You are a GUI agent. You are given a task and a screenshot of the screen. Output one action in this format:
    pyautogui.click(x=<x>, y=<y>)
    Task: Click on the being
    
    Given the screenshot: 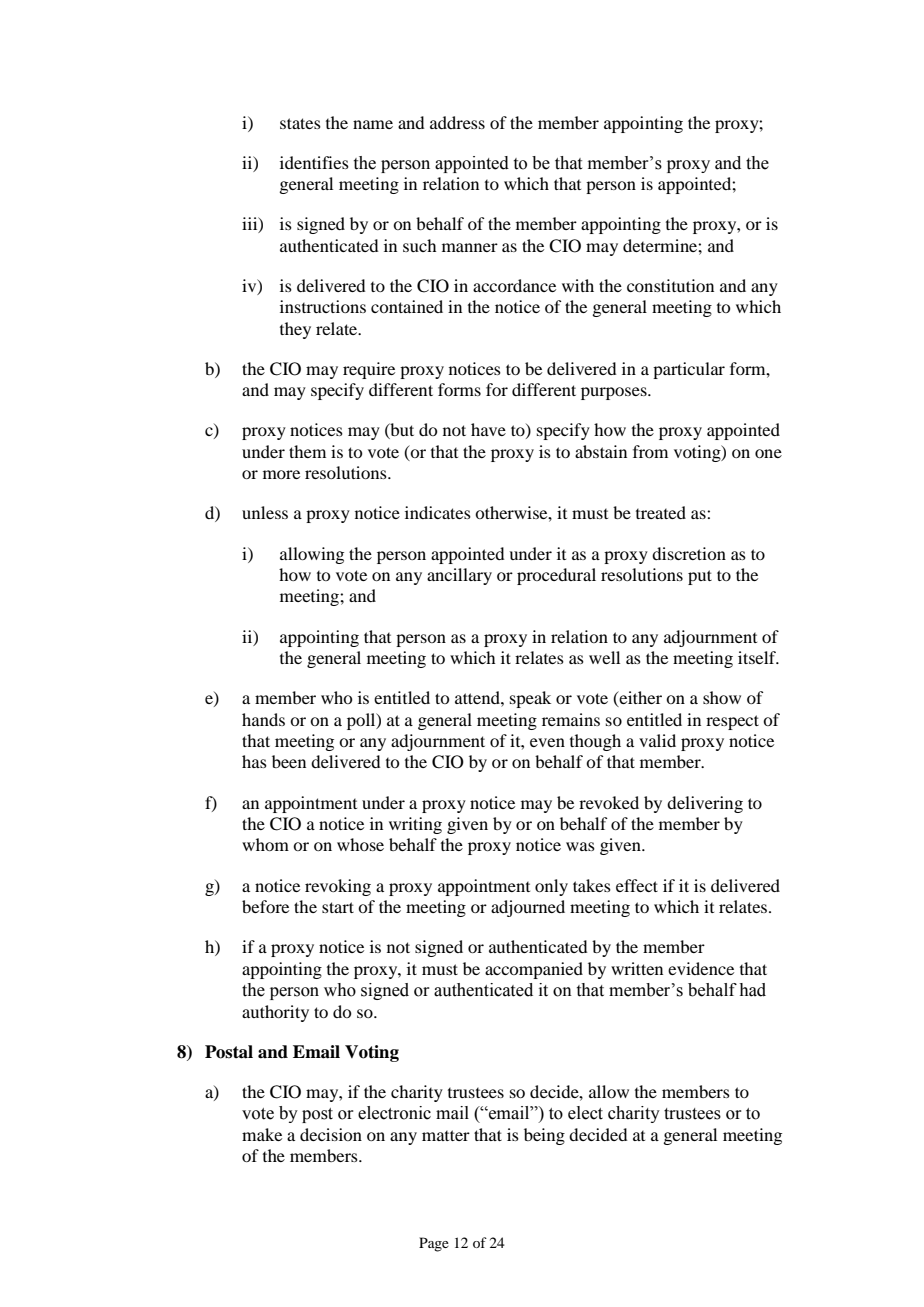 What is the action you would take?
    pyautogui.click(x=544, y=1136)
